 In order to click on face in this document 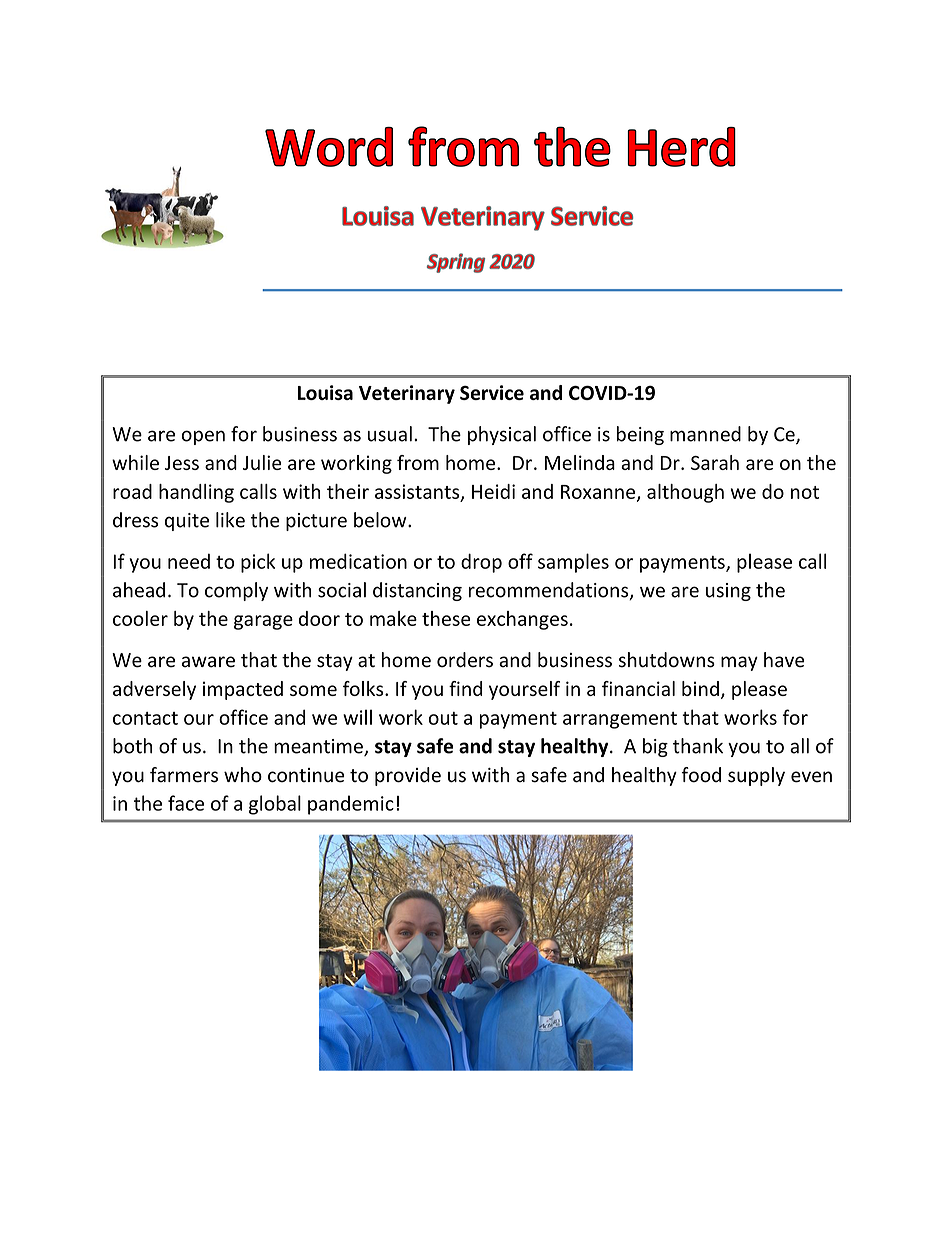, I will do `click(186, 803)`.
